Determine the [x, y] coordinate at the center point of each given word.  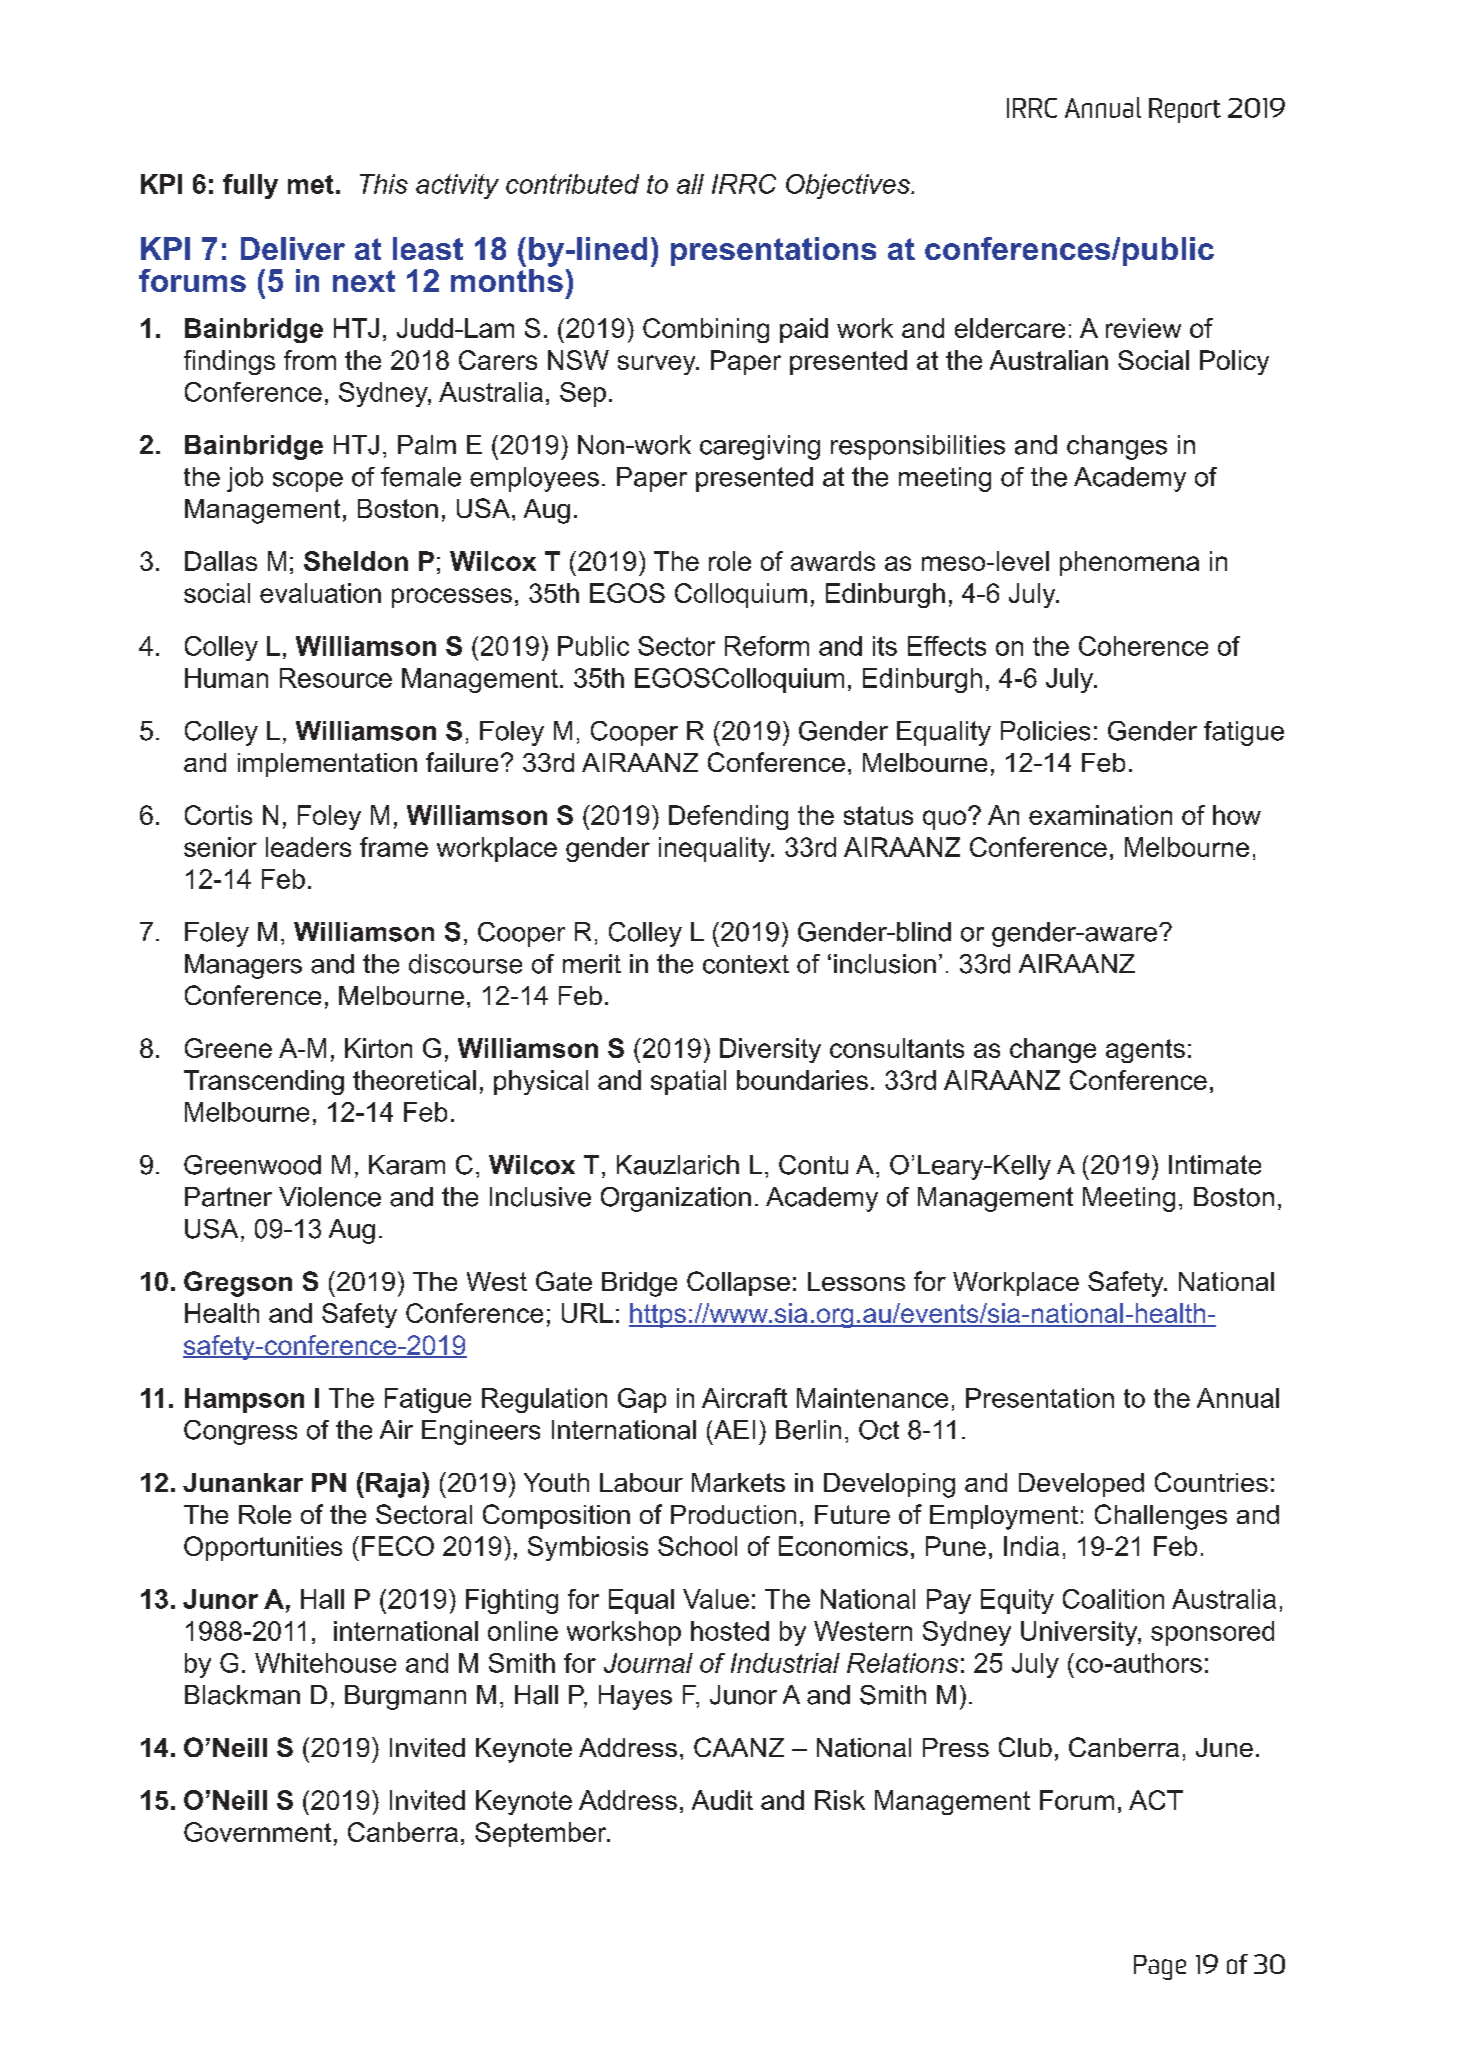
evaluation [320, 593]
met [311, 184]
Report [1185, 110]
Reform [767, 646]
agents [1145, 1051]
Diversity [770, 1050]
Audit [722, 1800]
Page [1160, 1967]
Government [257, 1832]
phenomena [1129, 563]
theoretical [414, 1080]
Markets [738, 1482]
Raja [394, 1485]
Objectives [849, 186]
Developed [1081, 1485]
